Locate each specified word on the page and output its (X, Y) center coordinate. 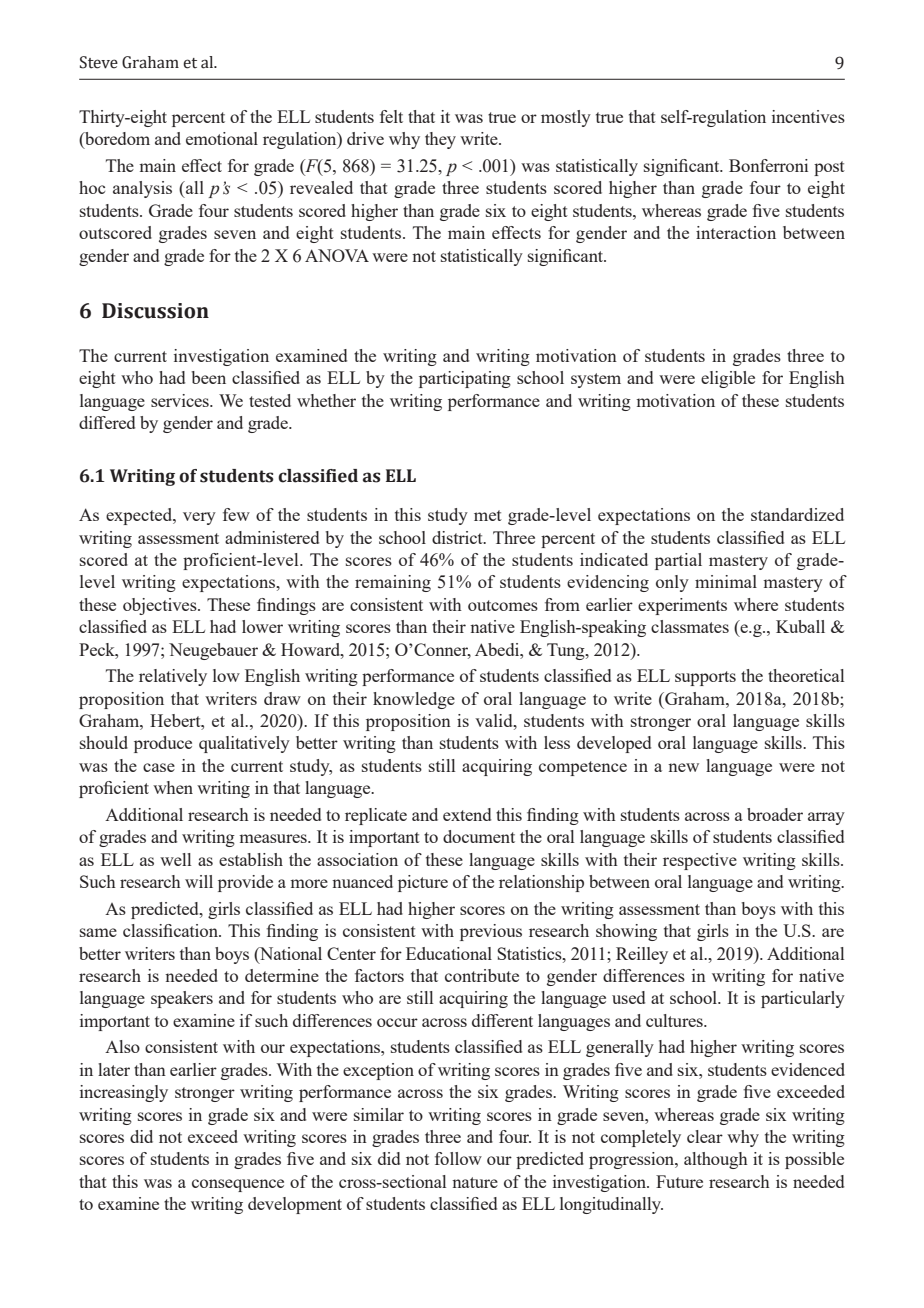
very (199, 518)
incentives (808, 116)
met (488, 515)
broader (775, 814)
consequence (238, 1185)
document (479, 836)
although (716, 1160)
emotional (222, 138)
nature (475, 1182)
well (175, 859)
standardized (797, 514)
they (440, 140)
